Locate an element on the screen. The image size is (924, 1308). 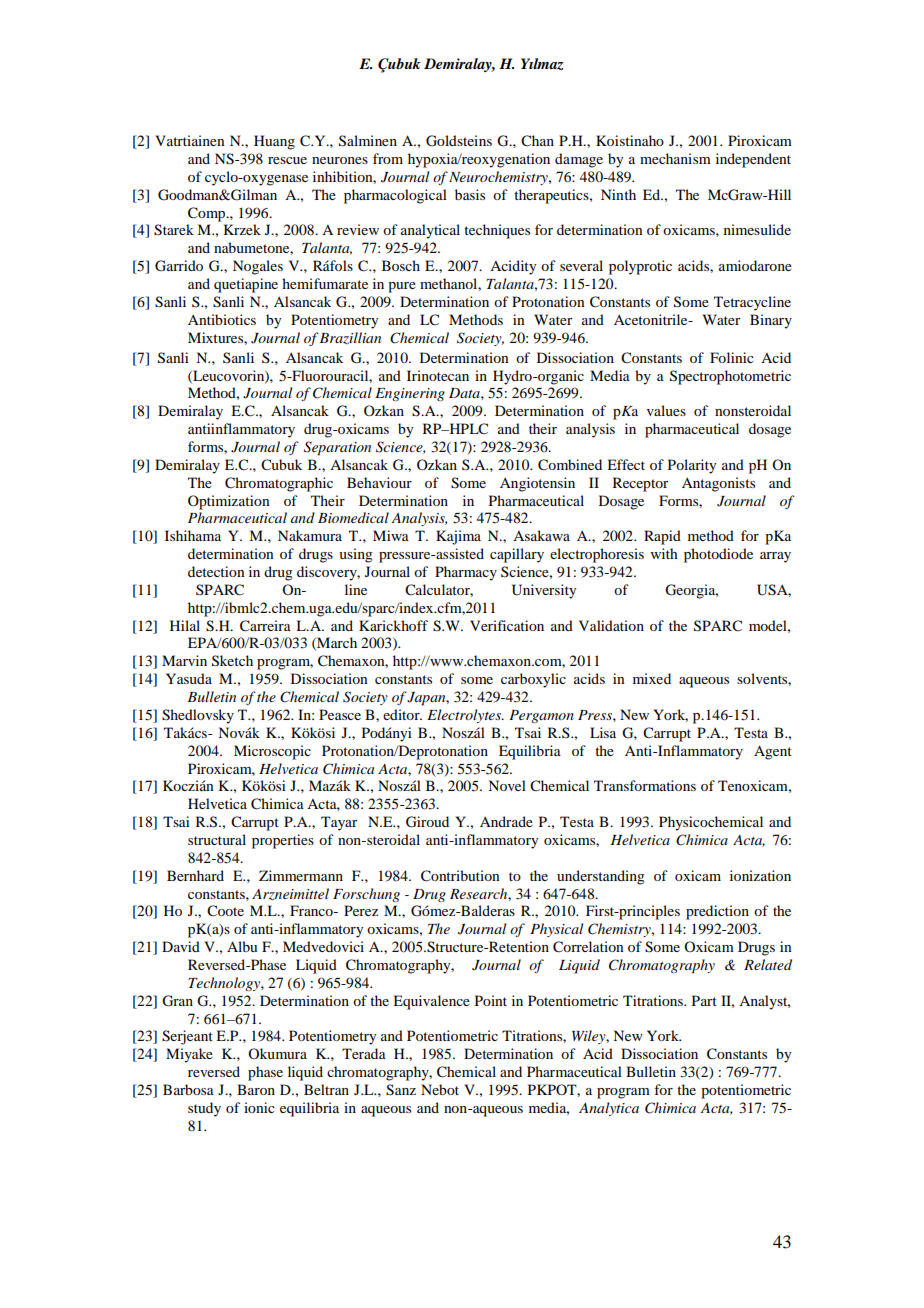
basis is located at coordinates (470, 194).
